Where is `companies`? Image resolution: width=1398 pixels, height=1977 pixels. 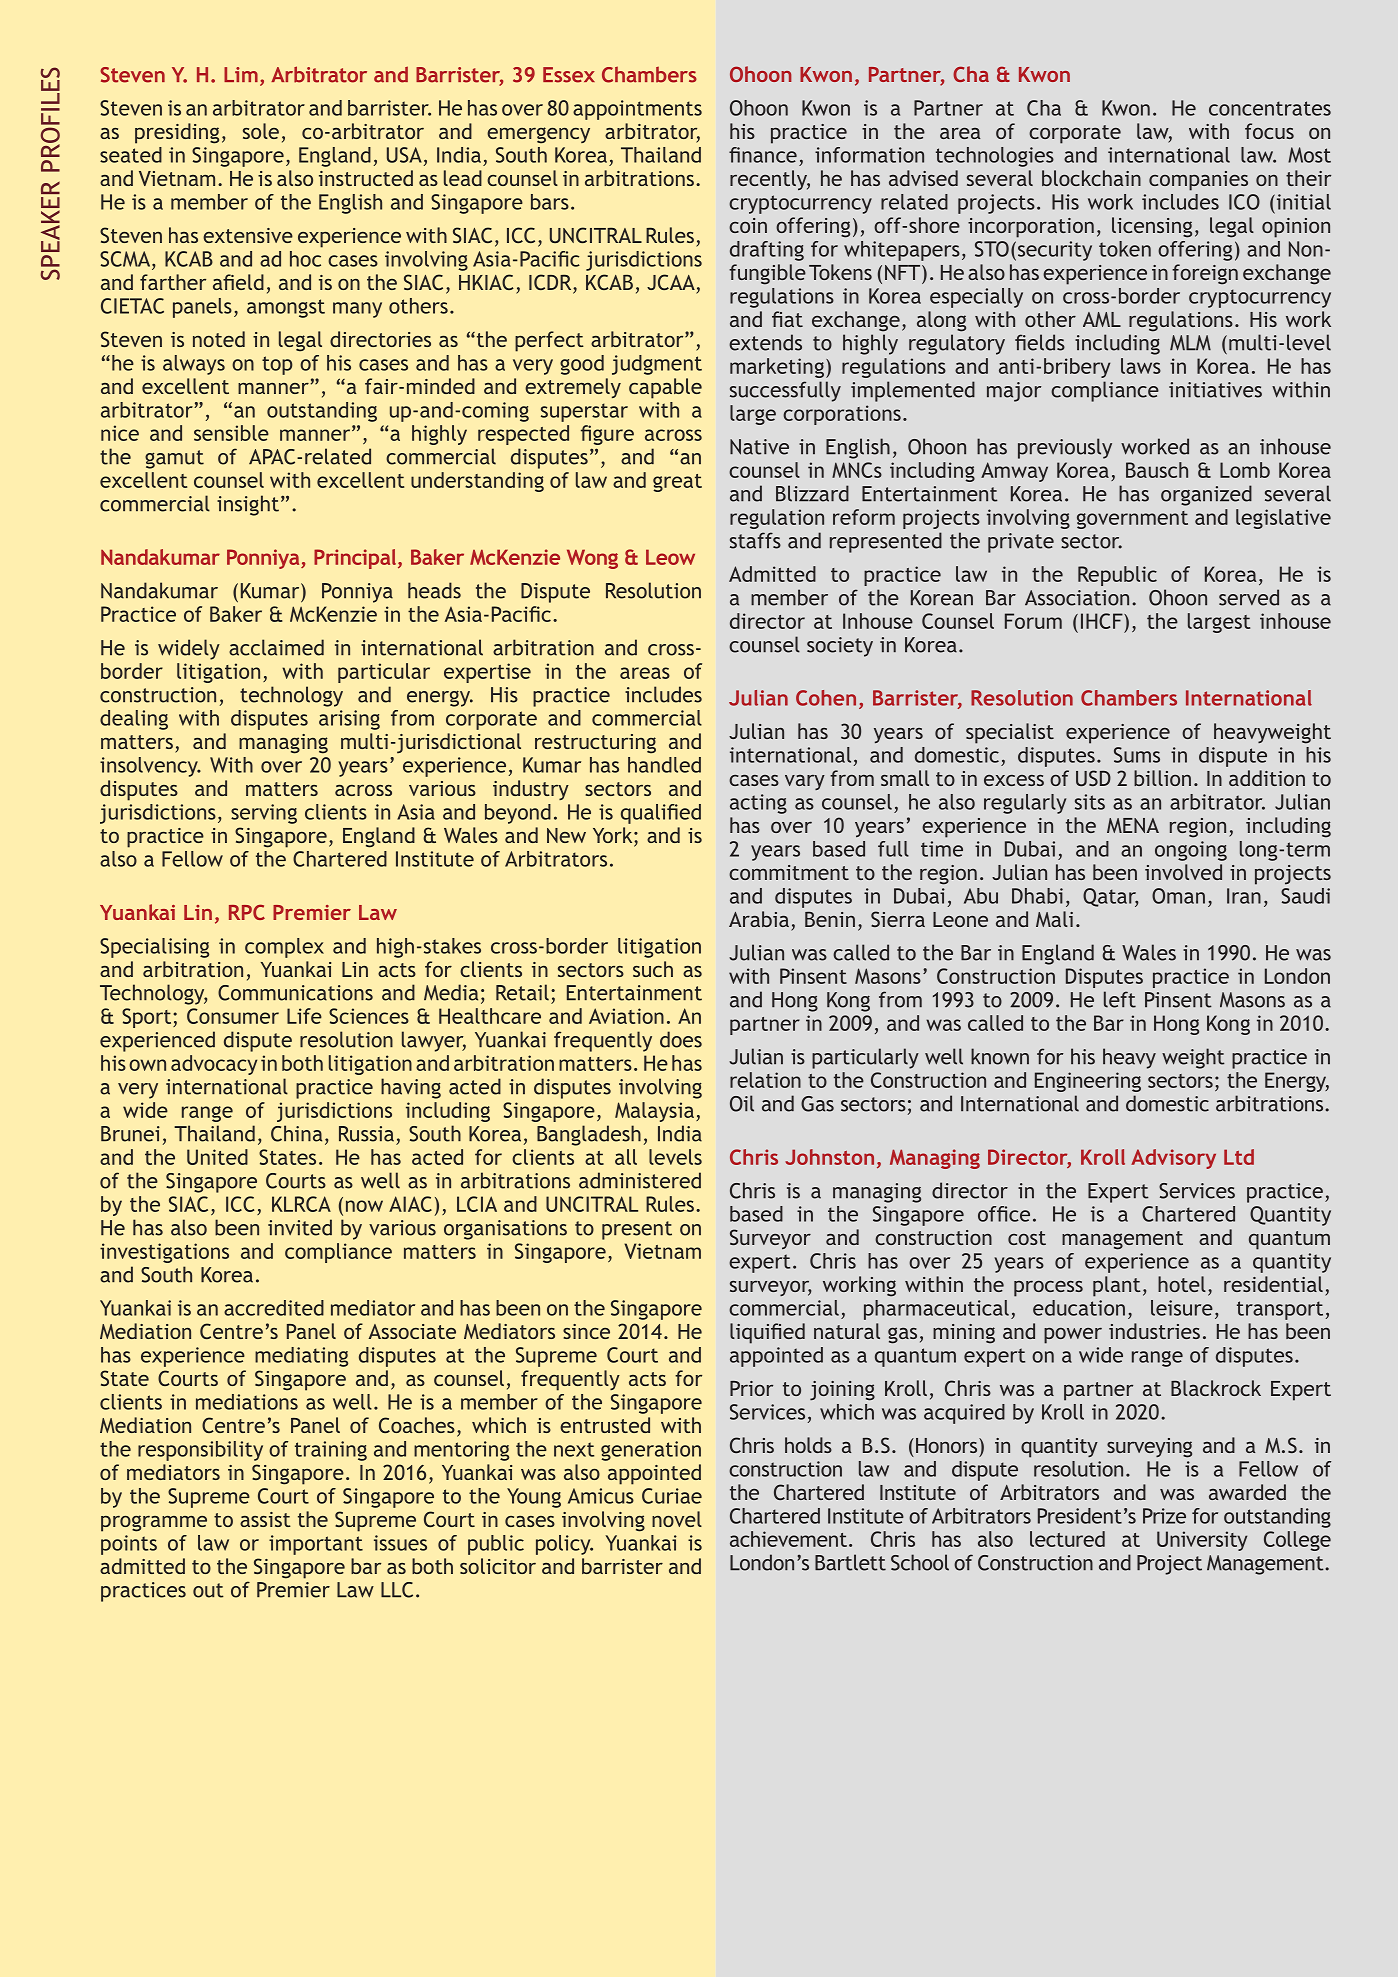
companies is located at coordinates (1198, 181).
